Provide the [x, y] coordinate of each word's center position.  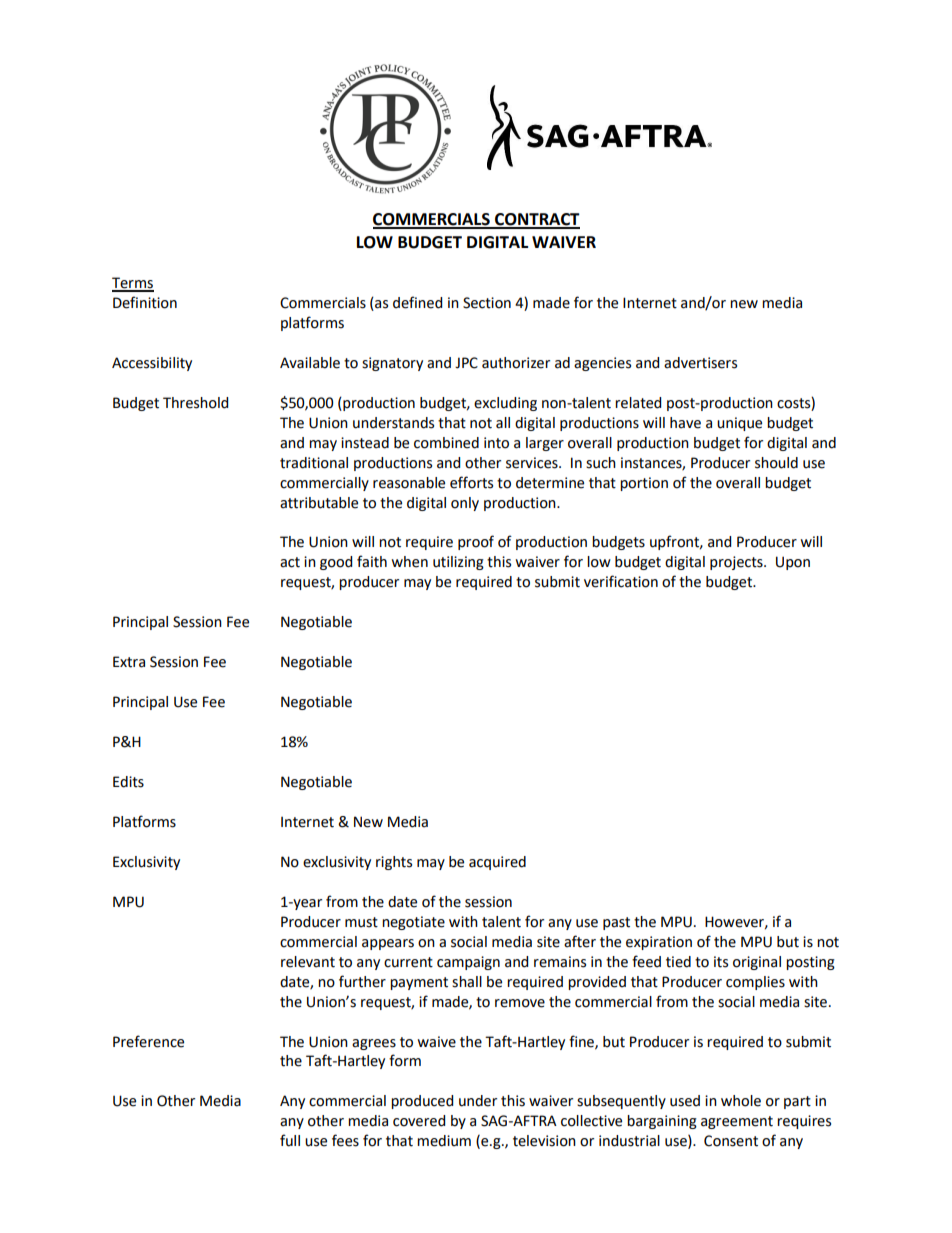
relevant [308, 962]
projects [737, 563]
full [290, 1140]
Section [487, 303]
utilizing [458, 563]
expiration [659, 943]
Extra [129, 662]
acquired [497, 863]
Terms [133, 284]
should [776, 463]
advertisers [700, 363]
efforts [471, 482]
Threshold [195, 403]
